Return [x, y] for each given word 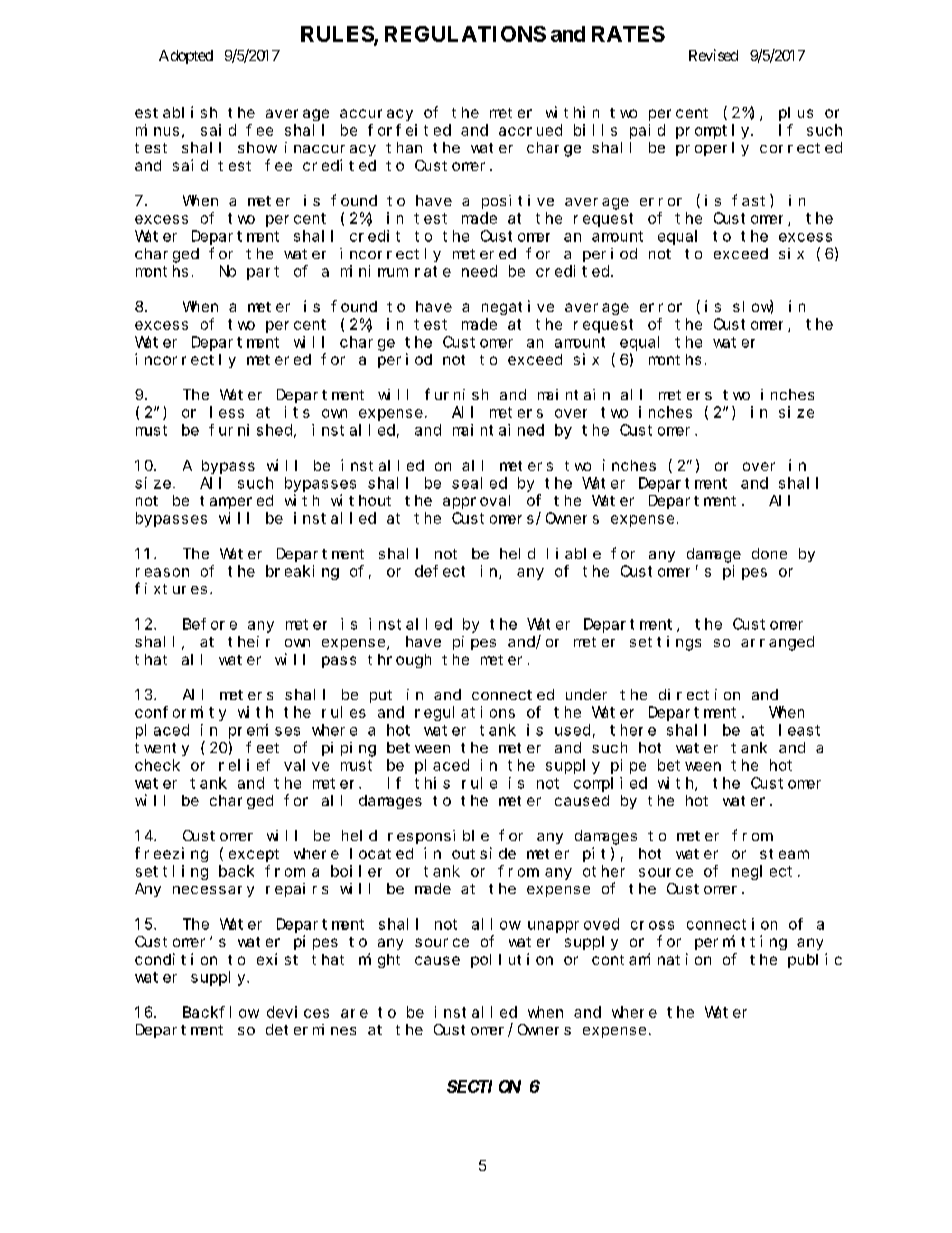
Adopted [186, 57]
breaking [302, 572]
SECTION [484, 1086]
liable [574, 553]
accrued [530, 130]
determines [311, 1029]
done [769, 553]
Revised [713, 55]
